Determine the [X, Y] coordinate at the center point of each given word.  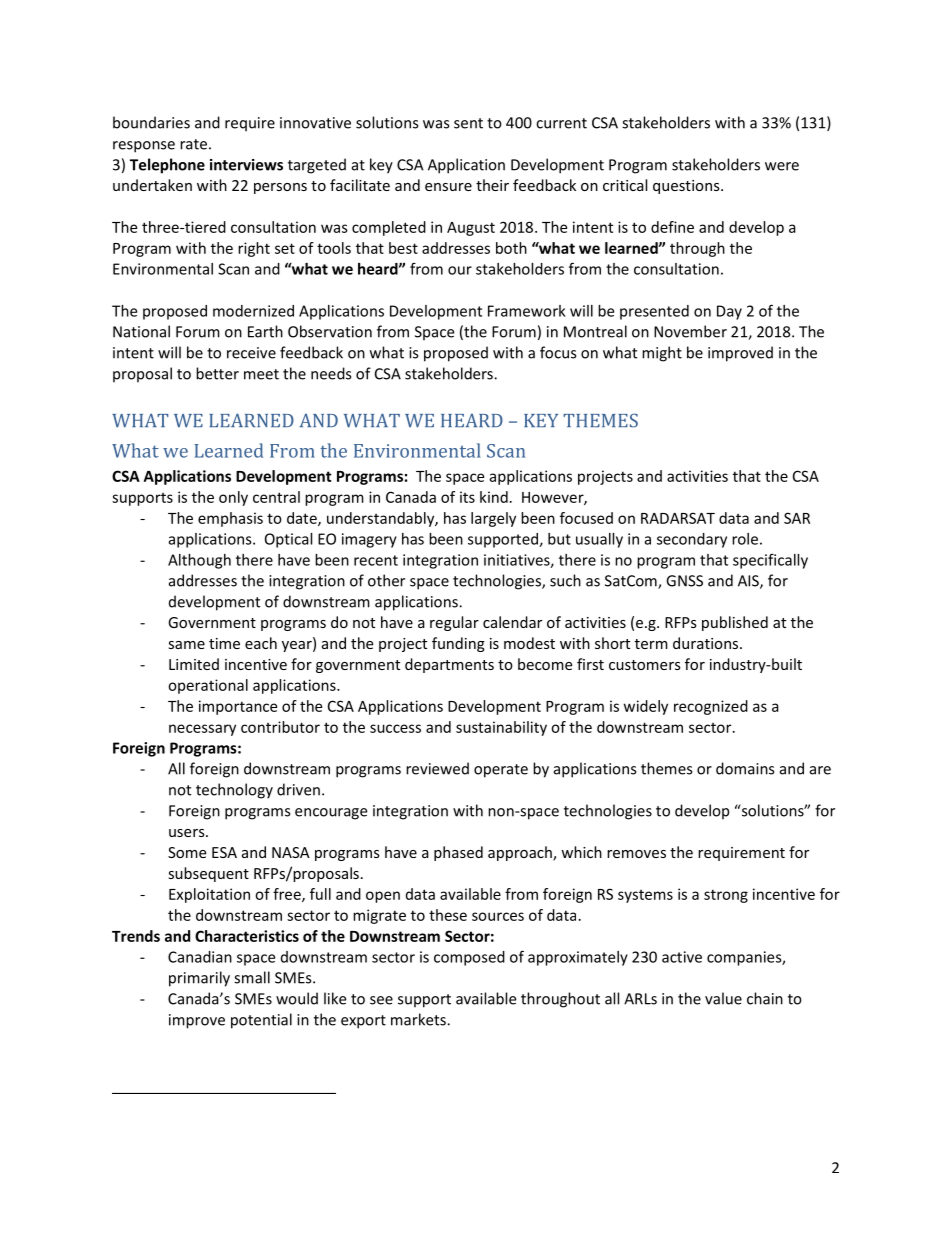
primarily [199, 979]
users [188, 833]
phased [458, 853]
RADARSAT [678, 518]
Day [729, 312]
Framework [527, 311]
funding [458, 644]
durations [707, 643]
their [492, 185]
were [782, 166]
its [467, 497]
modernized [253, 311]
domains [745, 768]
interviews [246, 165]
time [224, 643]
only [233, 498]
